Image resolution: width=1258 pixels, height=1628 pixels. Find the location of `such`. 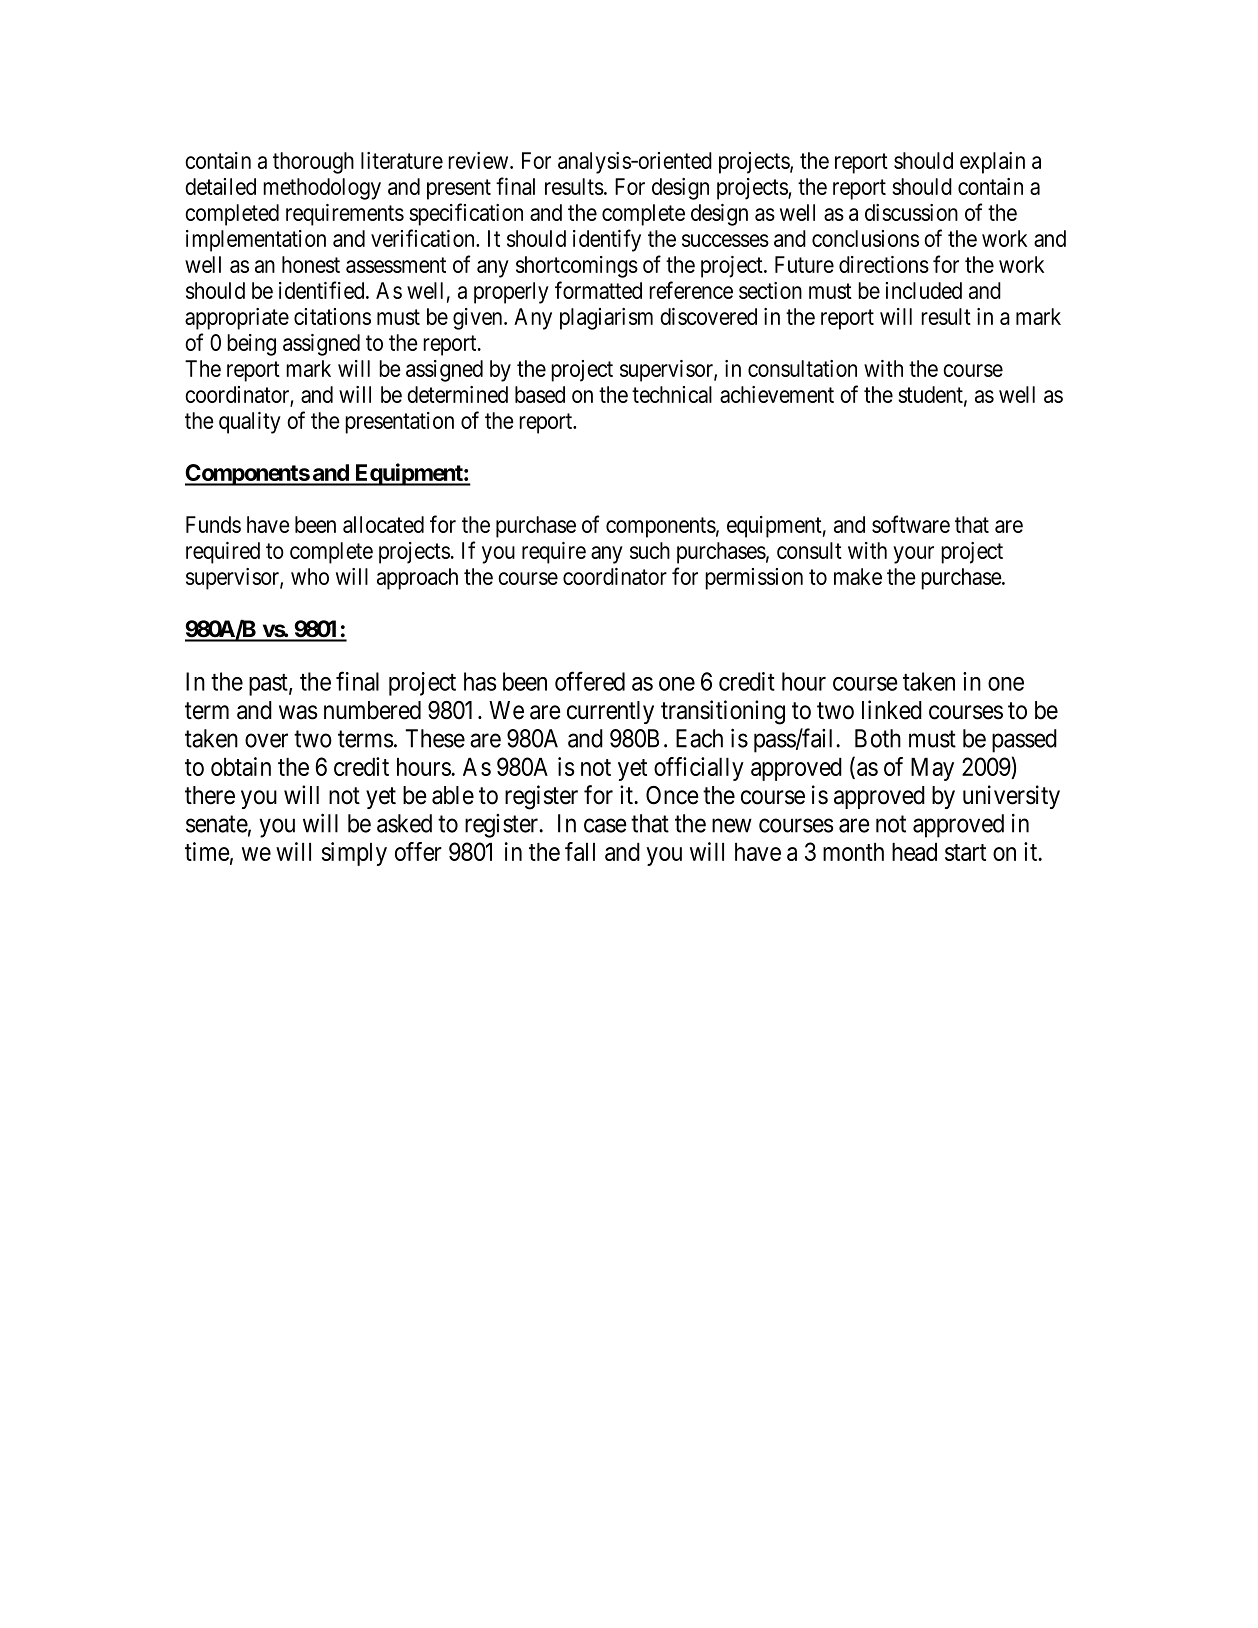

such is located at coordinates (650, 550).
